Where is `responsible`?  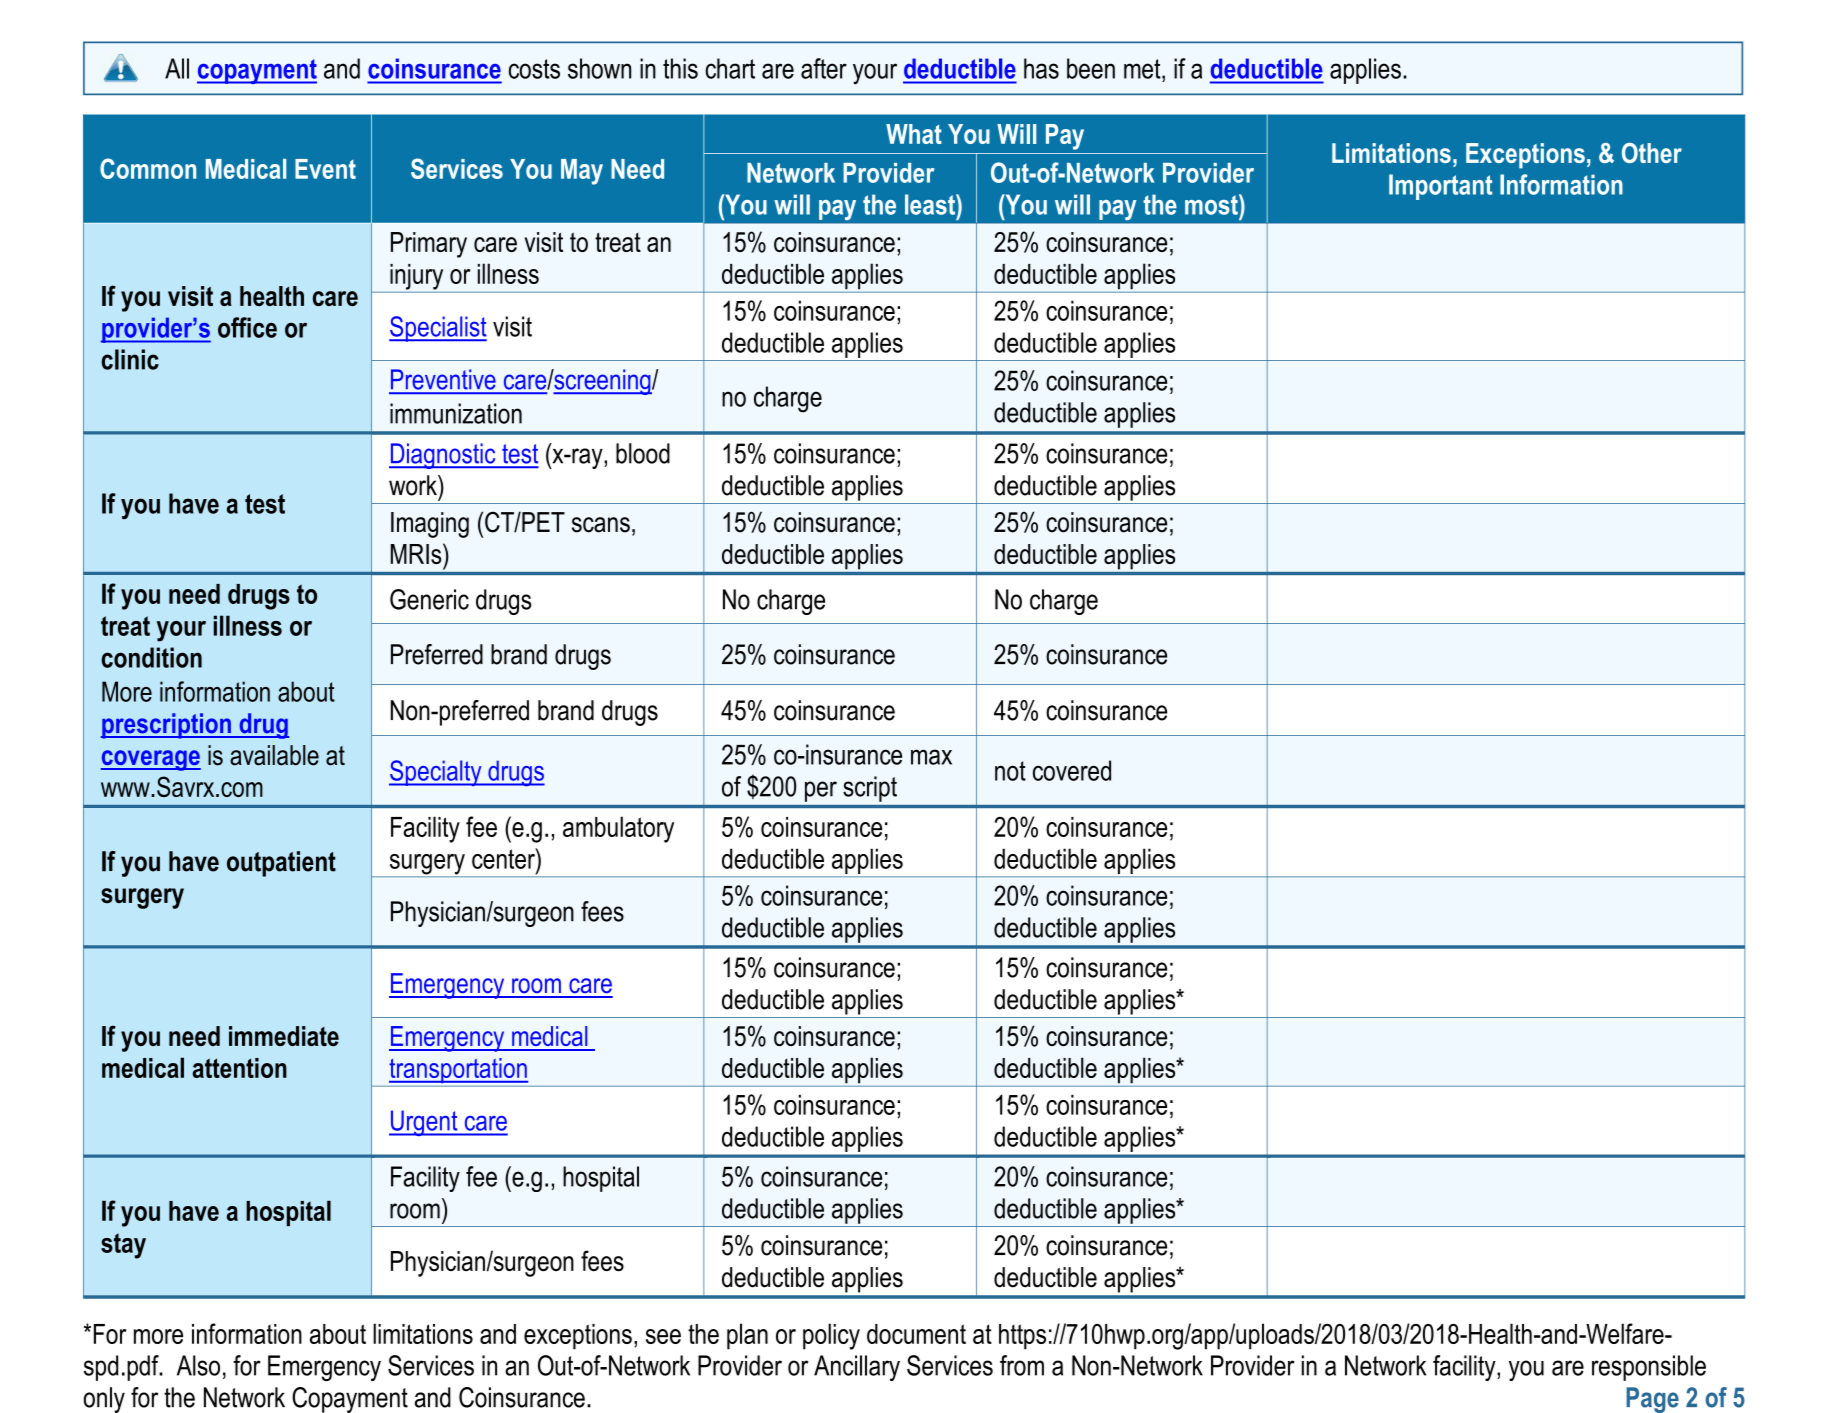 responsible is located at coordinates (1649, 1368).
